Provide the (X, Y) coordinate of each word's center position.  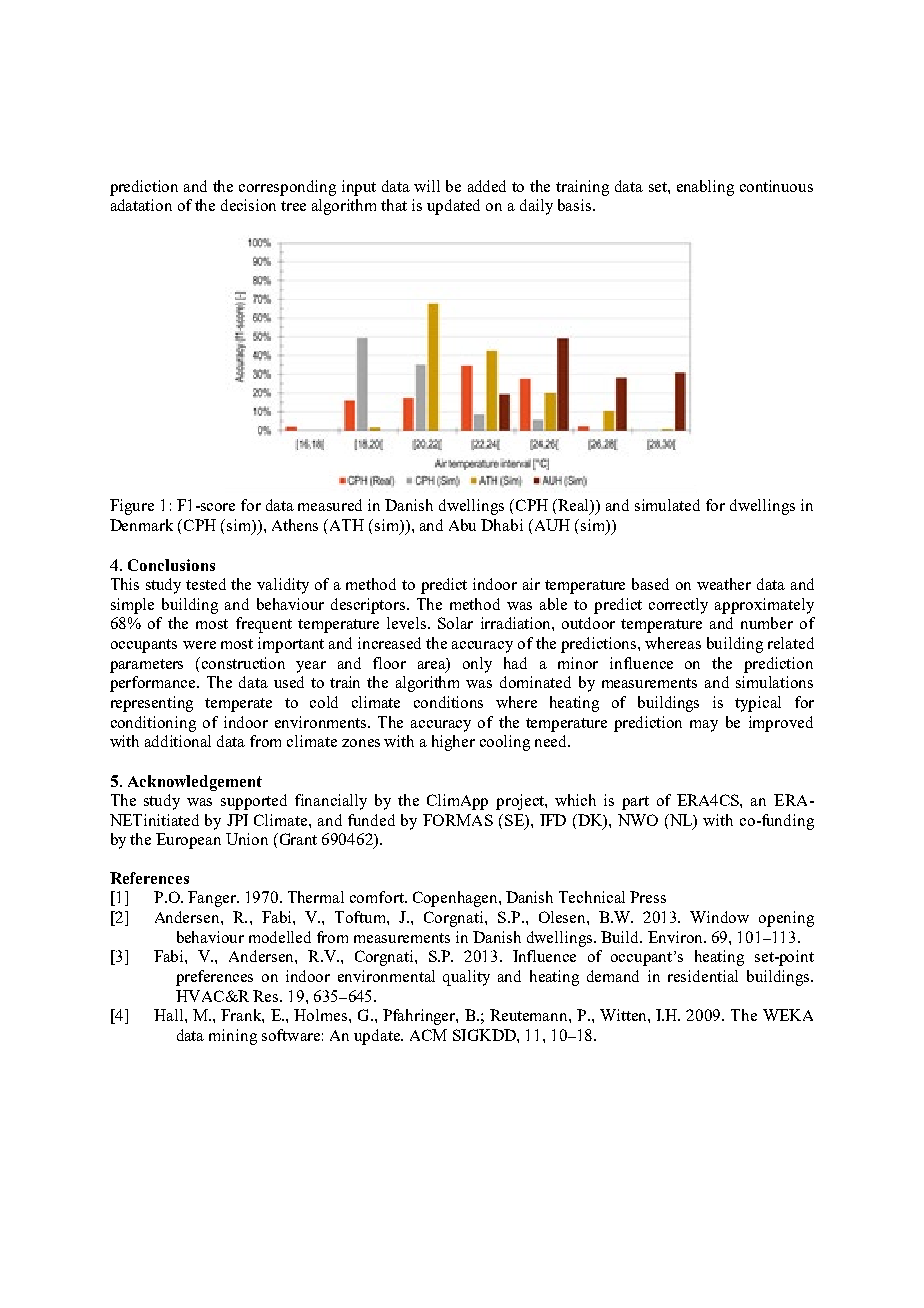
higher (453, 743)
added (487, 186)
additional (178, 741)
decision (248, 205)
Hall (170, 1015)
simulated (667, 505)
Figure (132, 507)
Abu (462, 525)
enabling (705, 188)
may (704, 726)
